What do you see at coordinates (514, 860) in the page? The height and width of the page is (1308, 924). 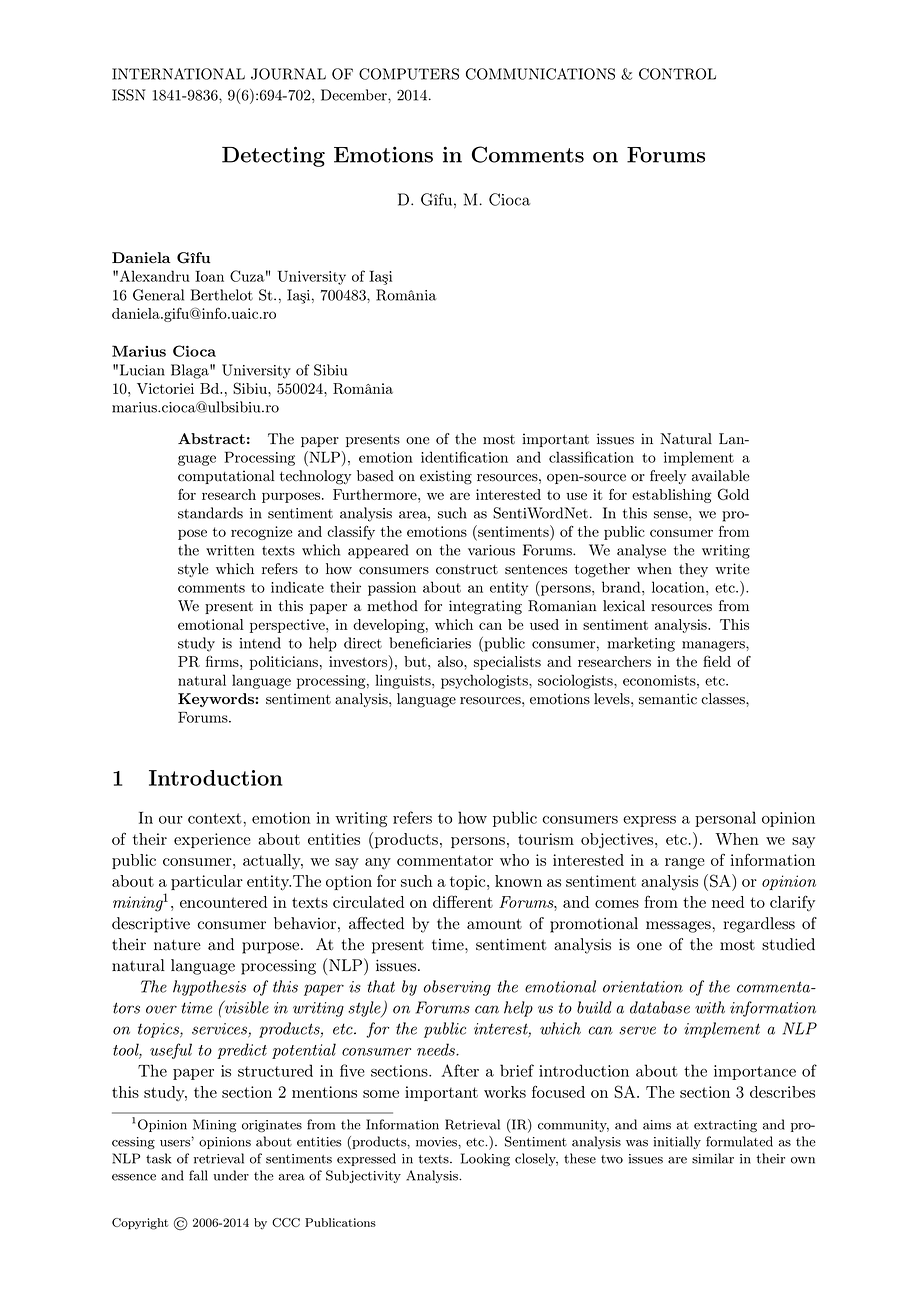 I see `who` at bounding box center [514, 860].
